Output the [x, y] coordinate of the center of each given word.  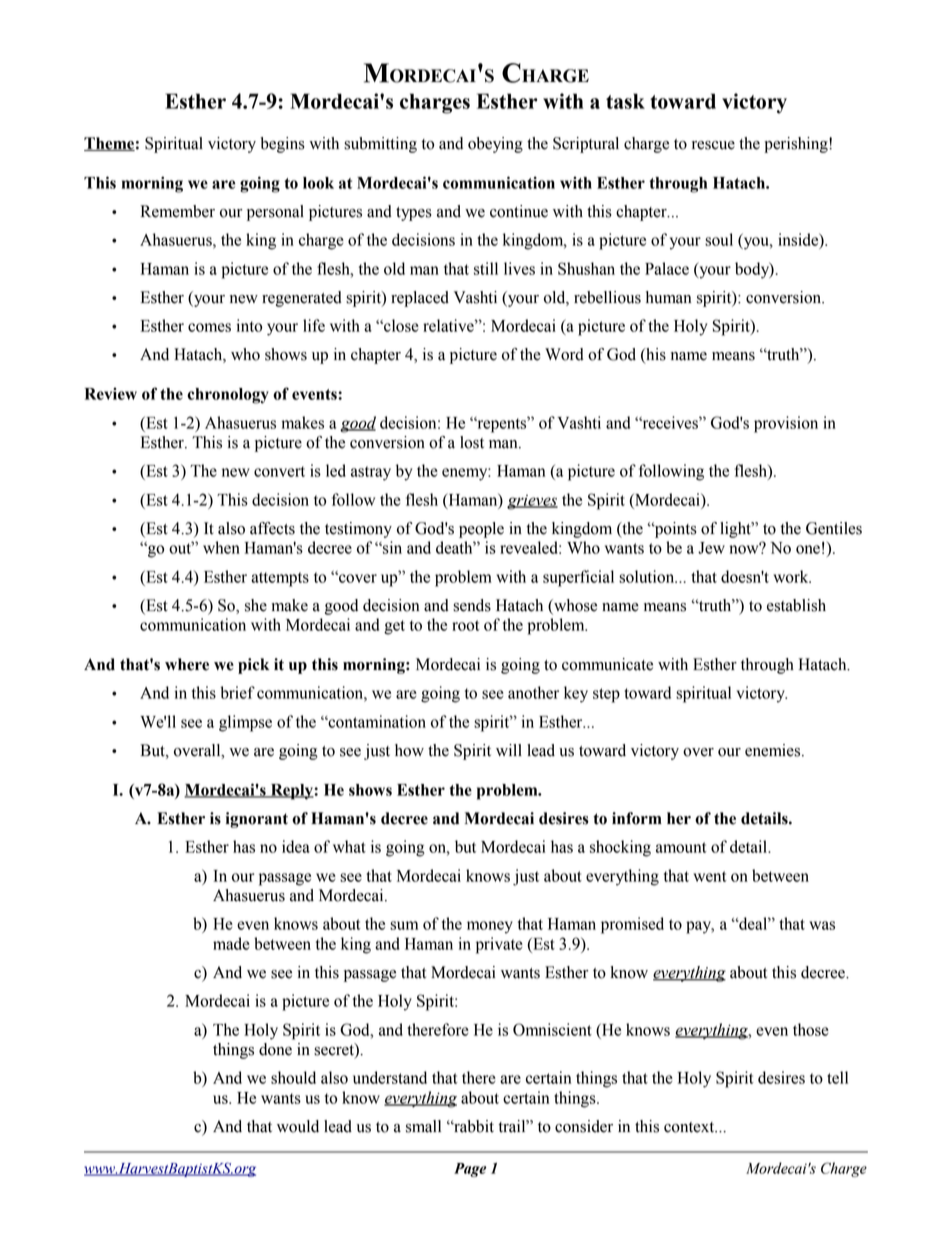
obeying [495, 145]
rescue [713, 145]
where [187, 664]
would [298, 1126]
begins [282, 145]
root [466, 625]
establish [796, 605]
